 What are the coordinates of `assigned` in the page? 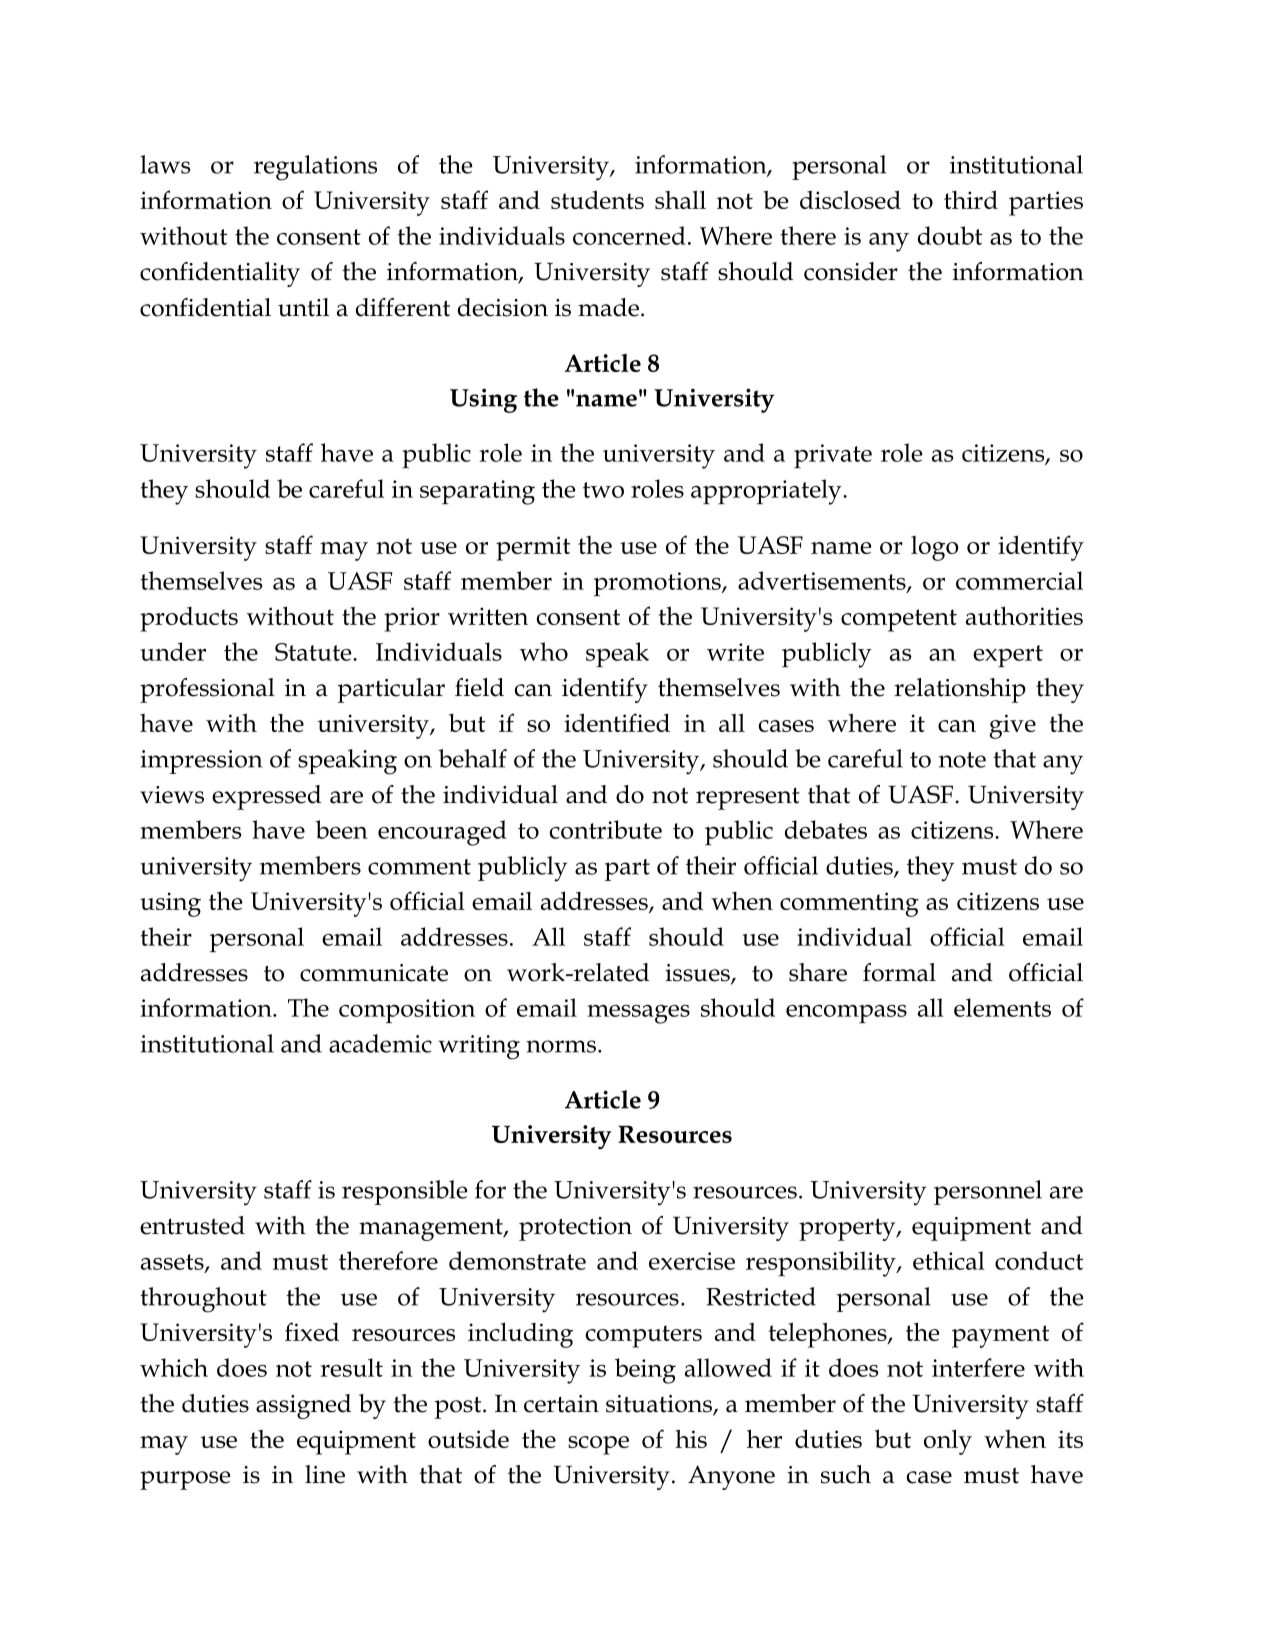 It's located at (303, 1406).
